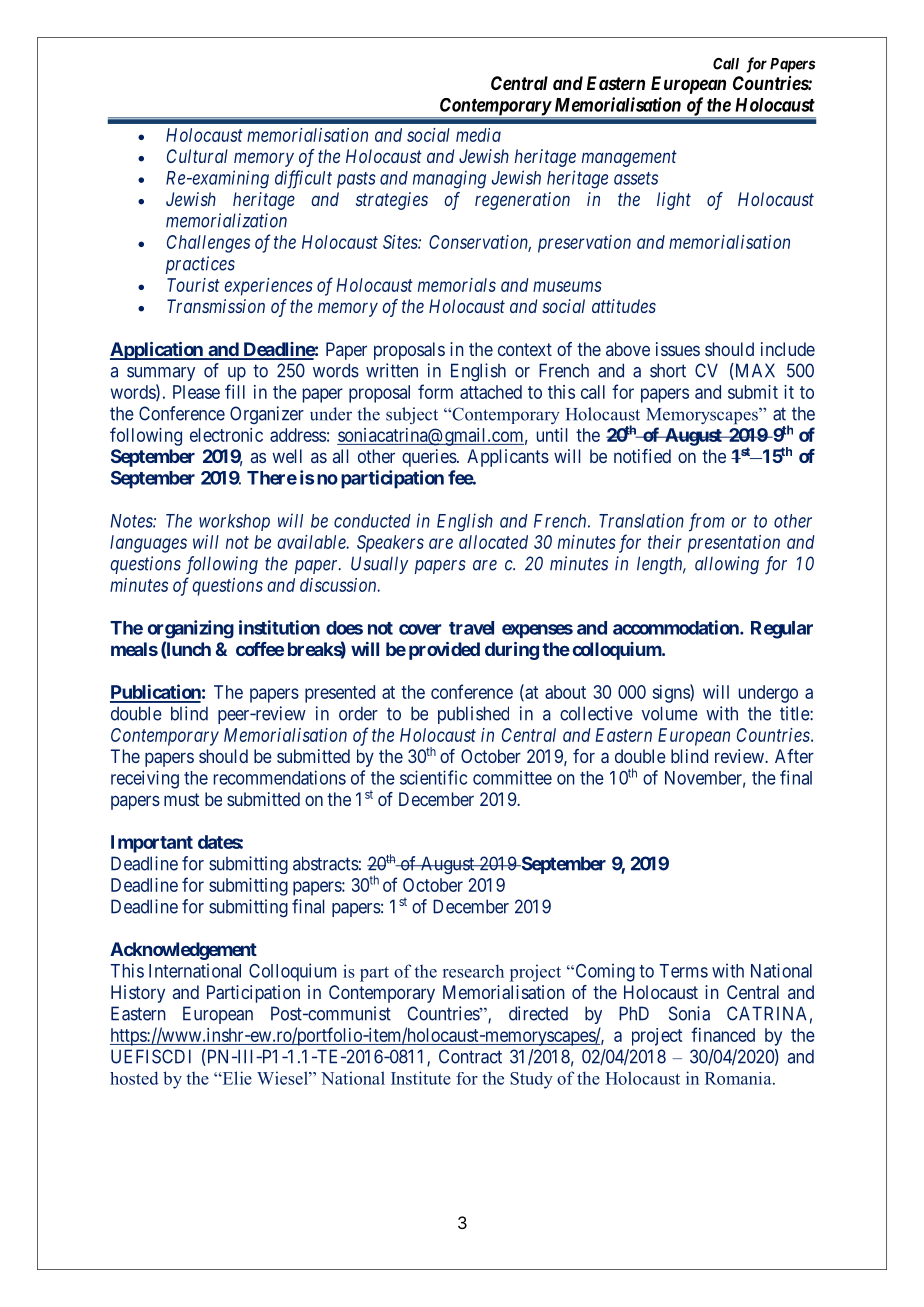 This document has width=924, height=1307. I want to click on light, so click(674, 201).
